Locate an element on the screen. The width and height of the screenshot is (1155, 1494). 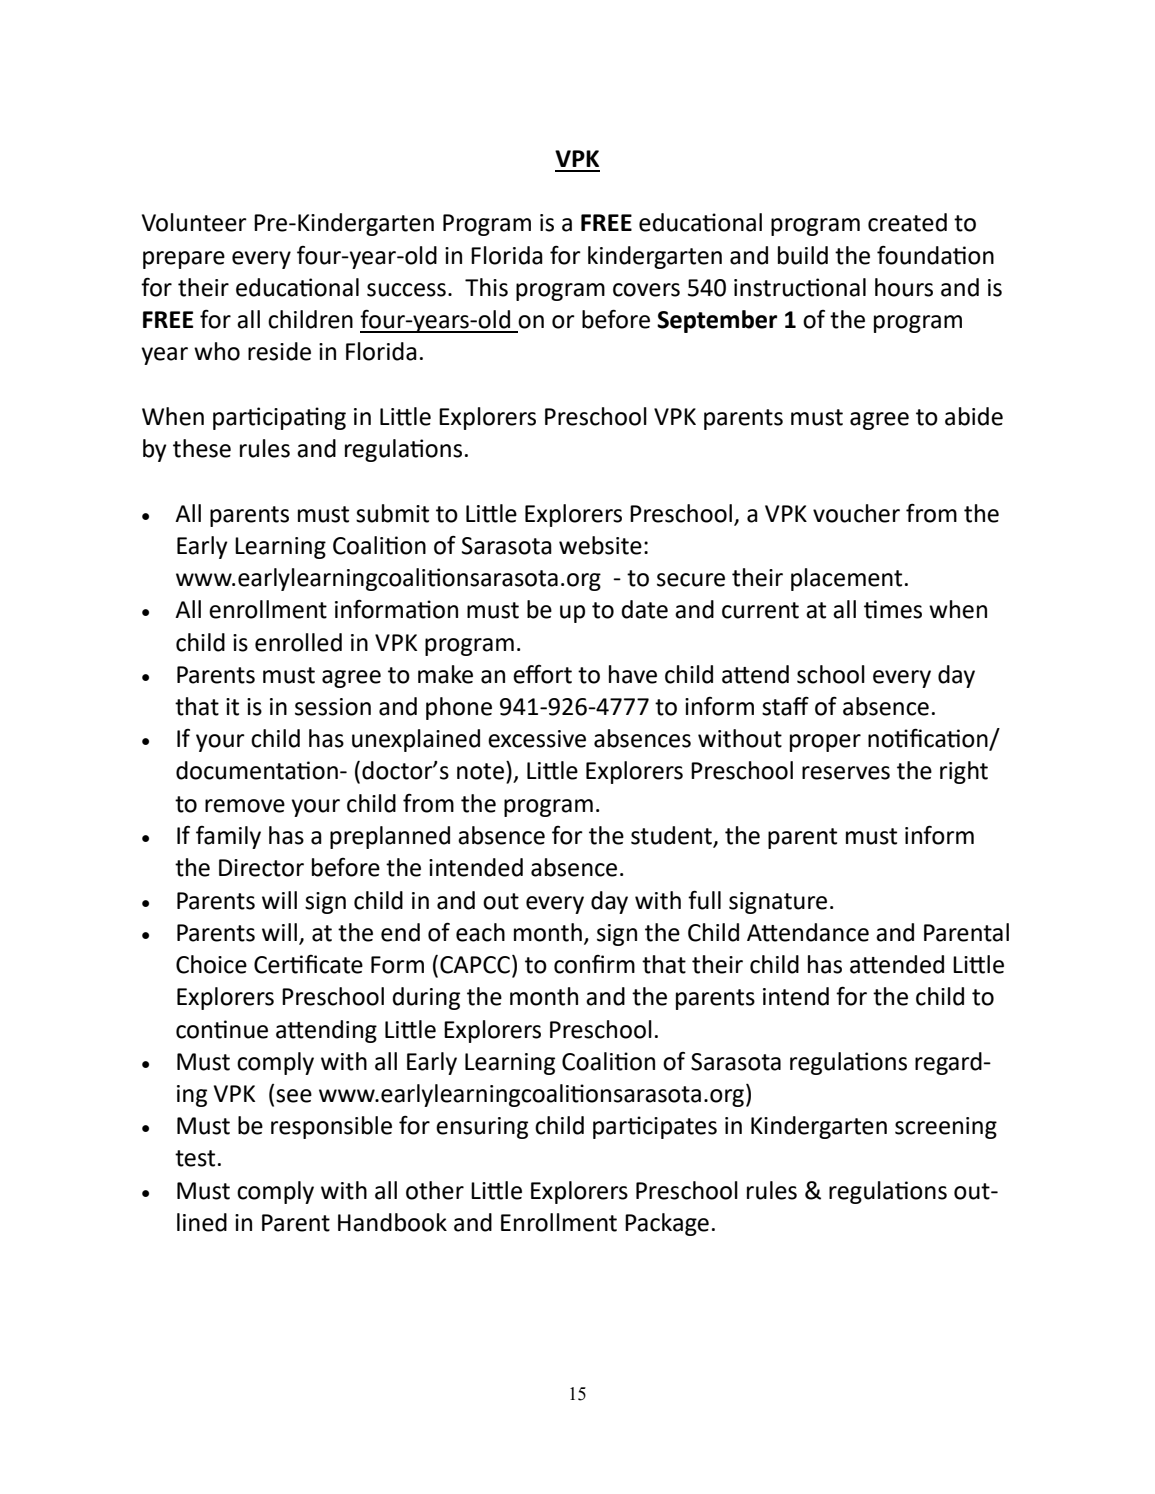
excessive is located at coordinates (537, 739).
